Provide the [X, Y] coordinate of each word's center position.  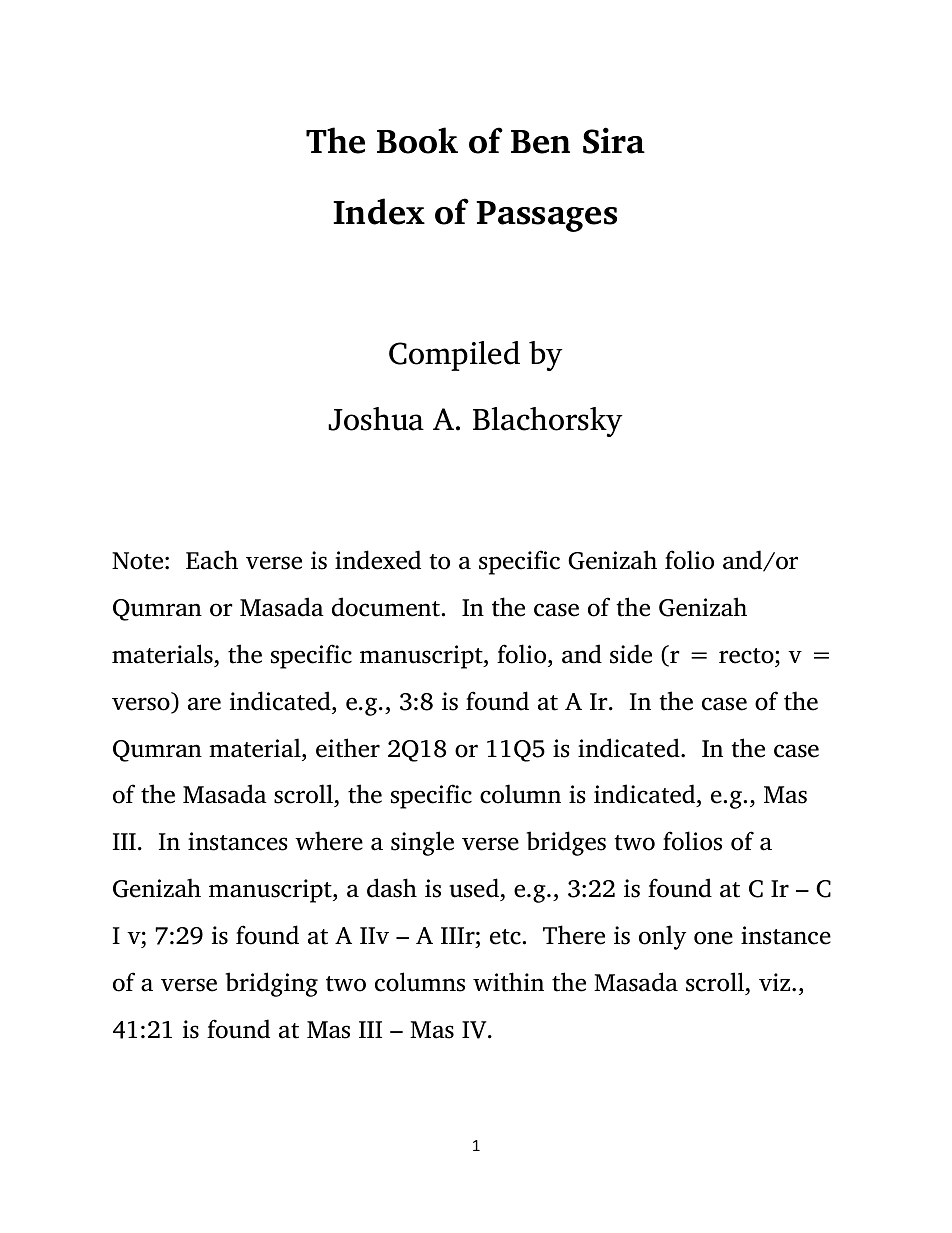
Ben [540, 142]
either [348, 748]
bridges [566, 843]
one [713, 938]
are [204, 704]
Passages [546, 216]
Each [212, 560]
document [386, 607]
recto [746, 656]
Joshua [376, 419]
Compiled [454, 356]
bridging [272, 984]
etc [505, 937]
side [631, 654]
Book [417, 140]
